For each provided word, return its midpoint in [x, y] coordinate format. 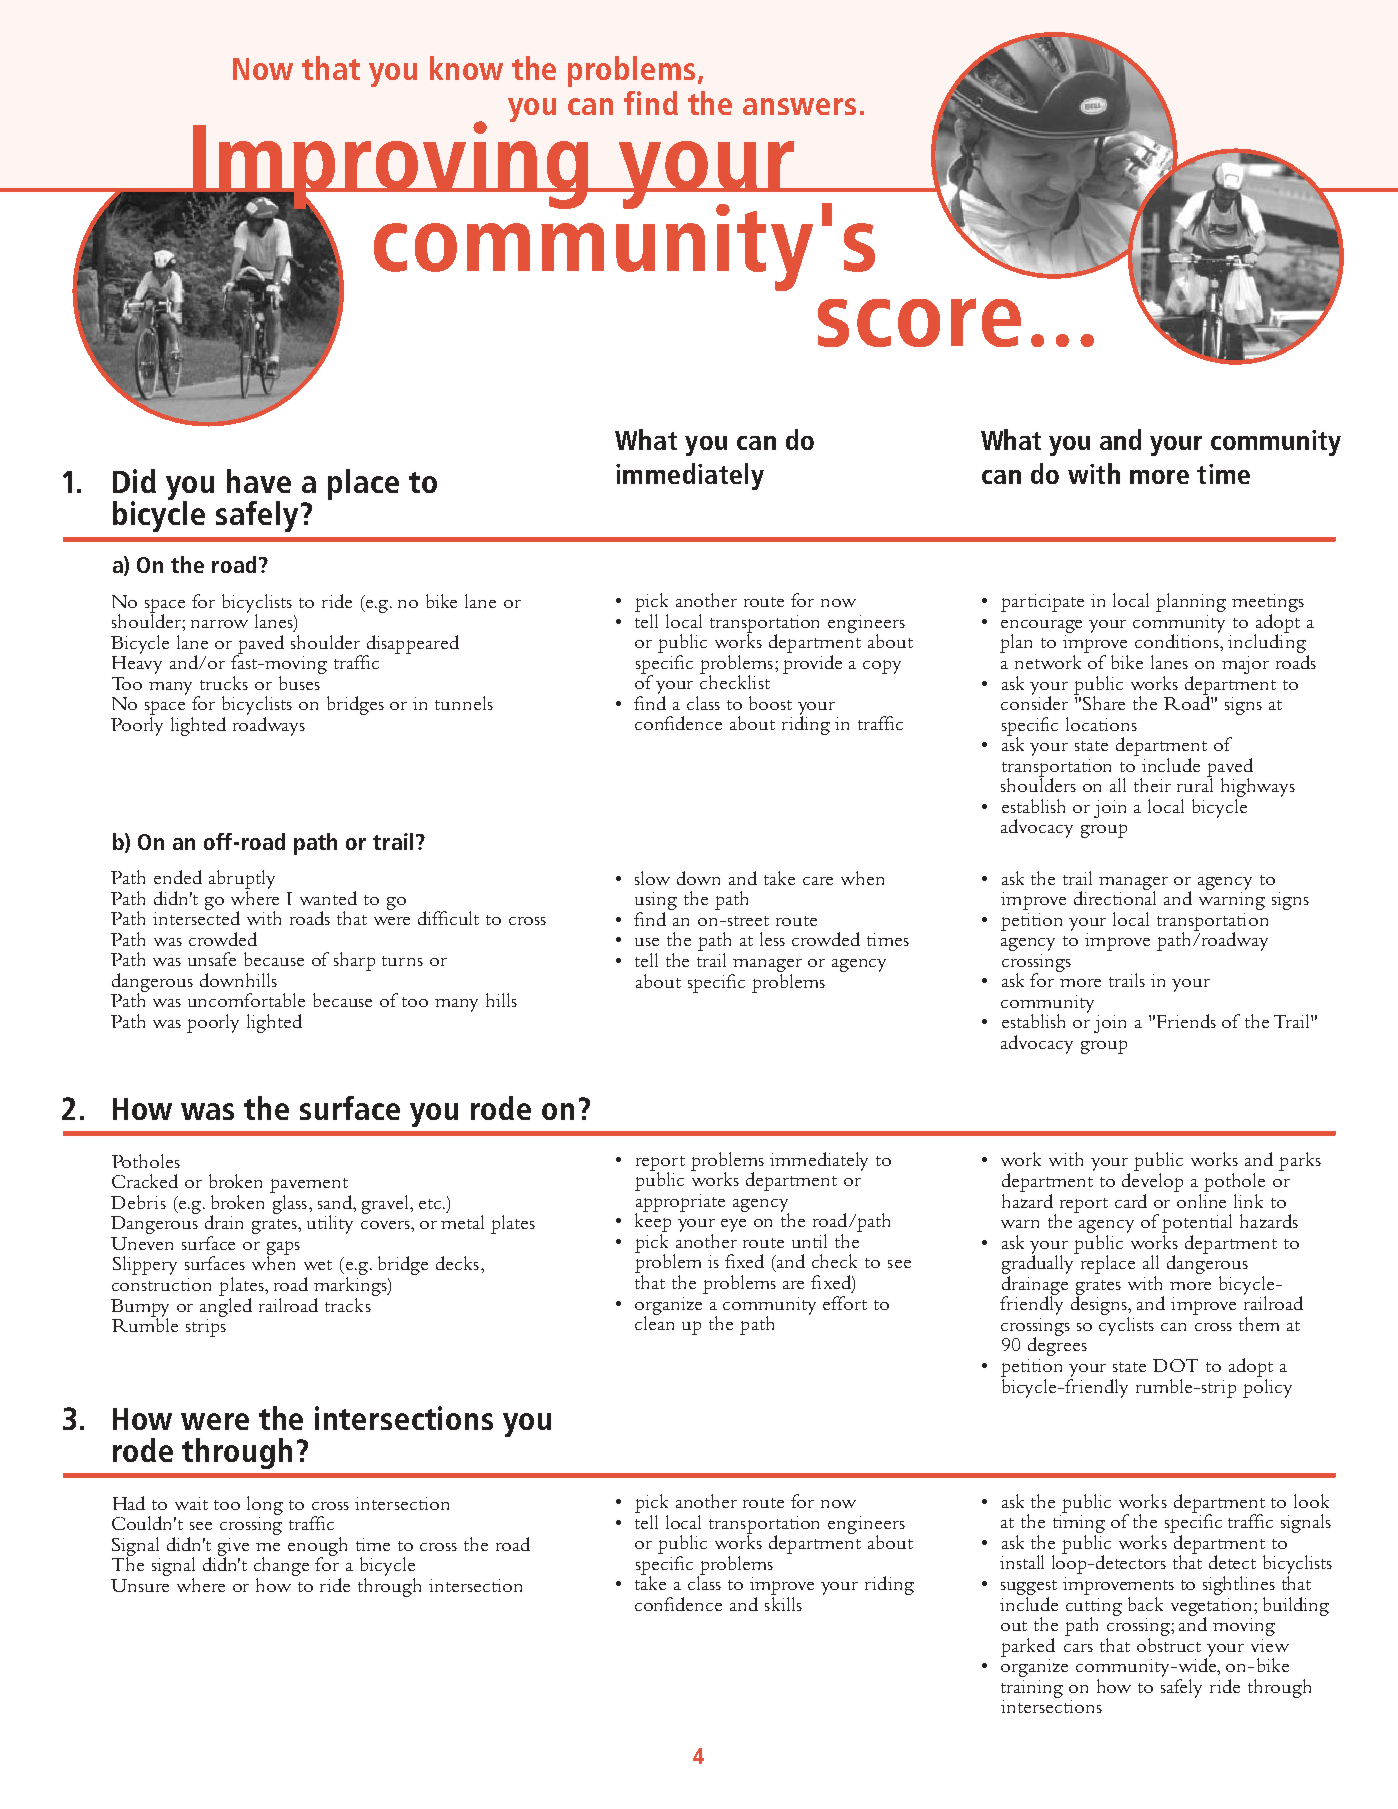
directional [1115, 897]
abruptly [242, 879]
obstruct [1169, 1643]
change [281, 1566]
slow [652, 878]
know [466, 68]
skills [783, 1604]
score [919, 322]
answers [799, 106]
